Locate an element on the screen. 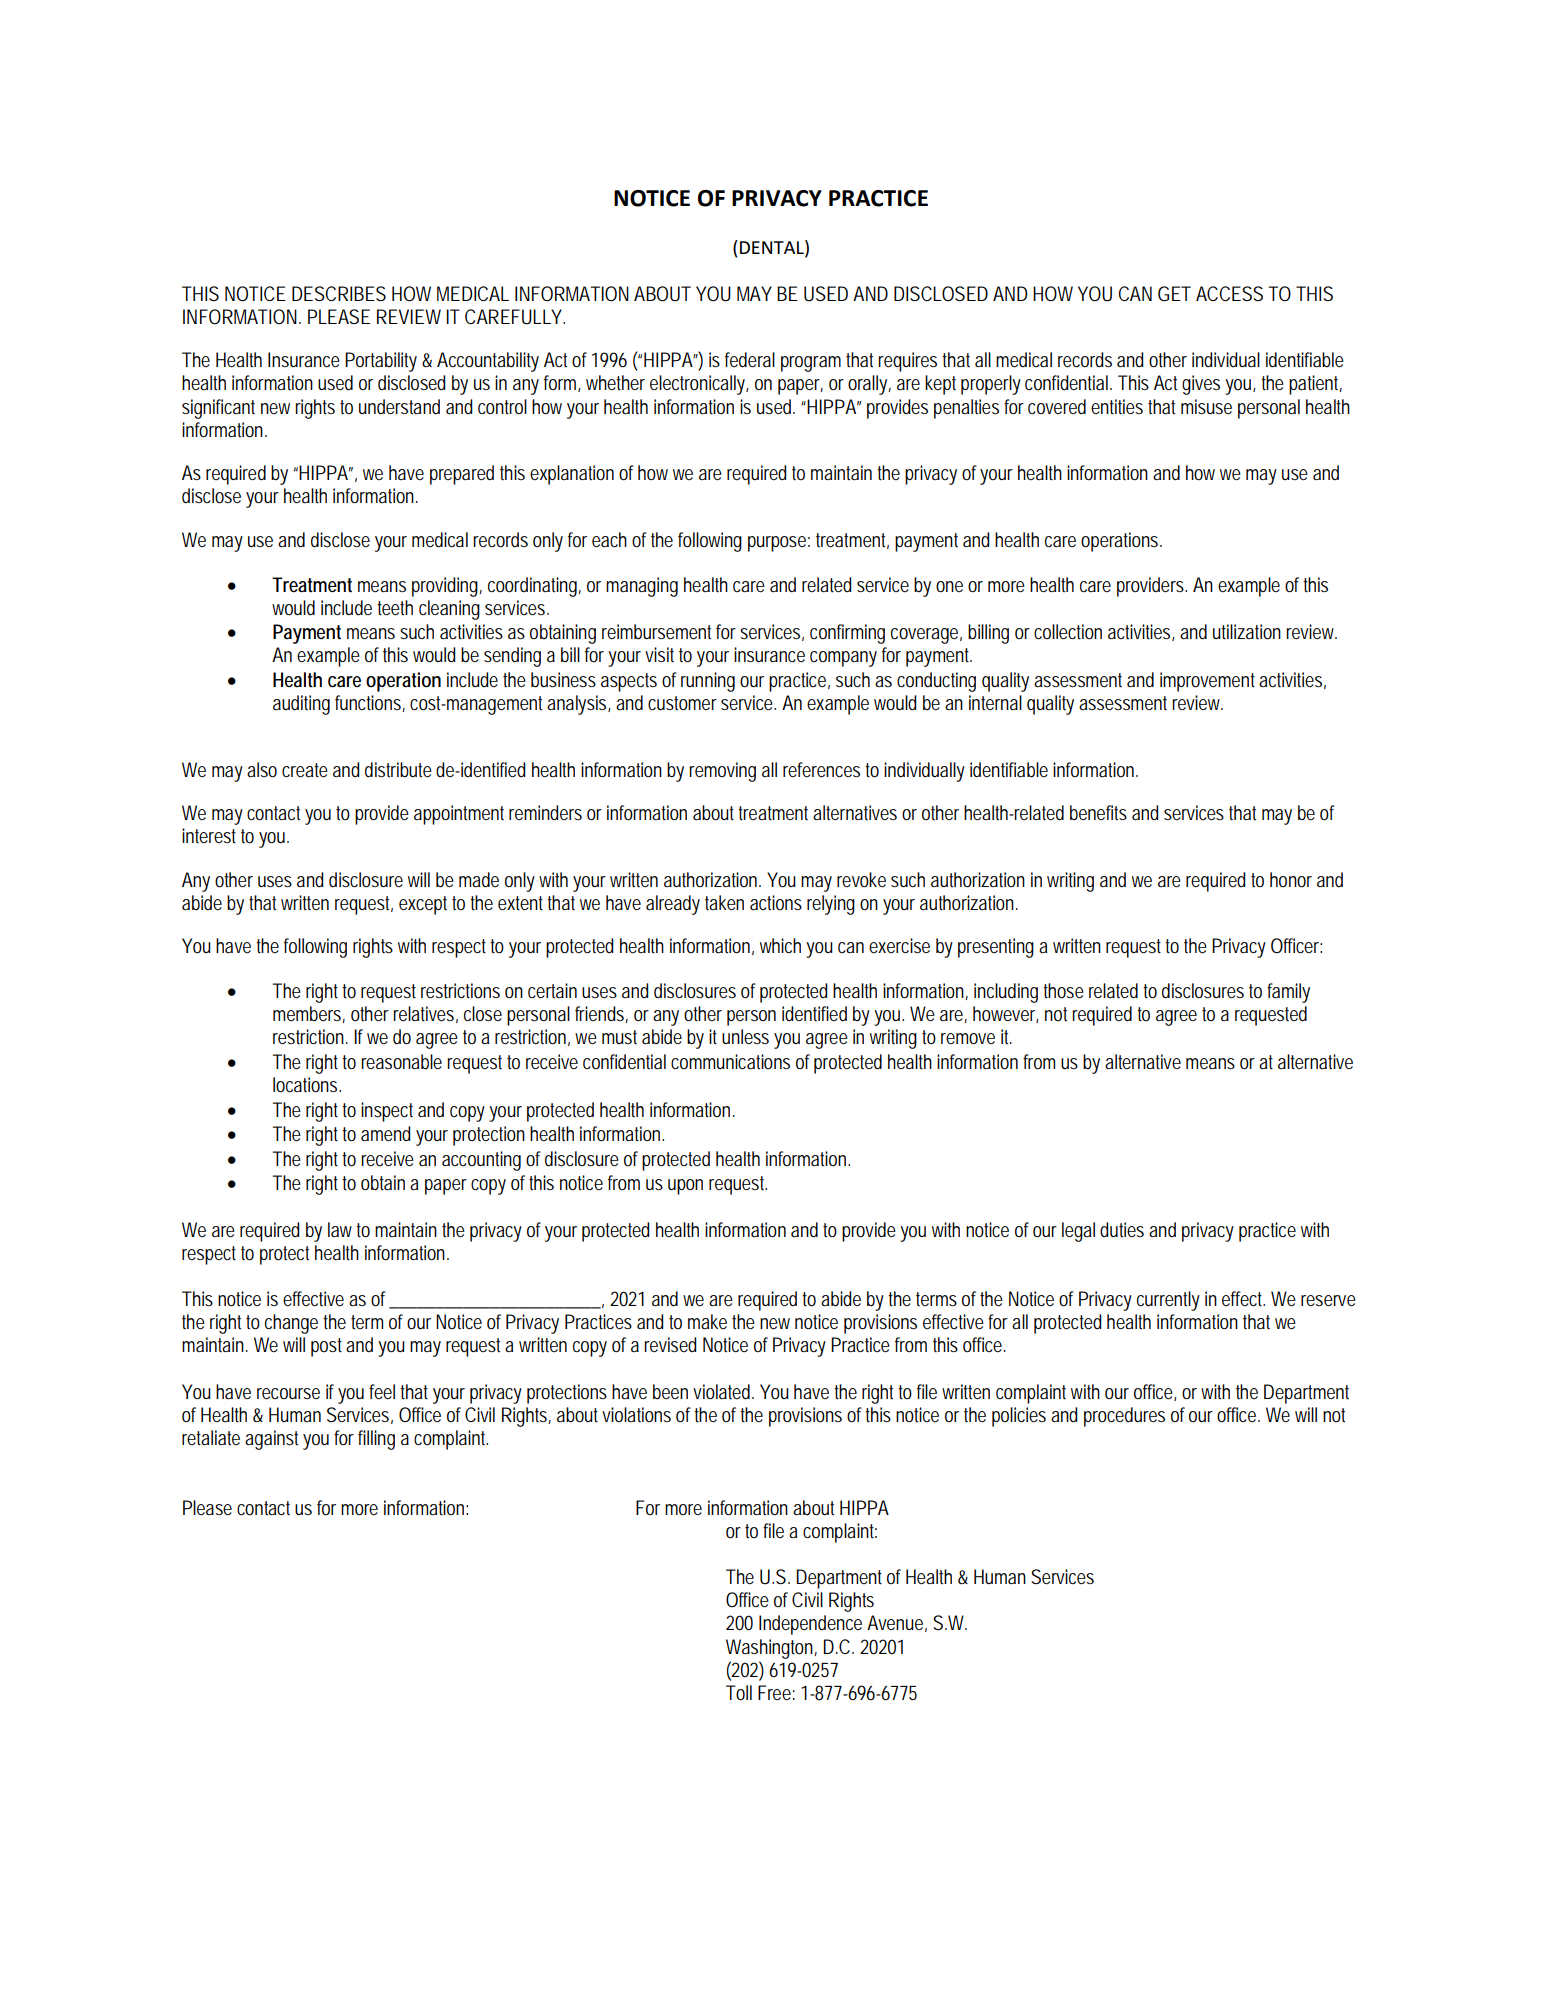 This screenshot has width=1545, height=1999. upon is located at coordinates (685, 1187).
